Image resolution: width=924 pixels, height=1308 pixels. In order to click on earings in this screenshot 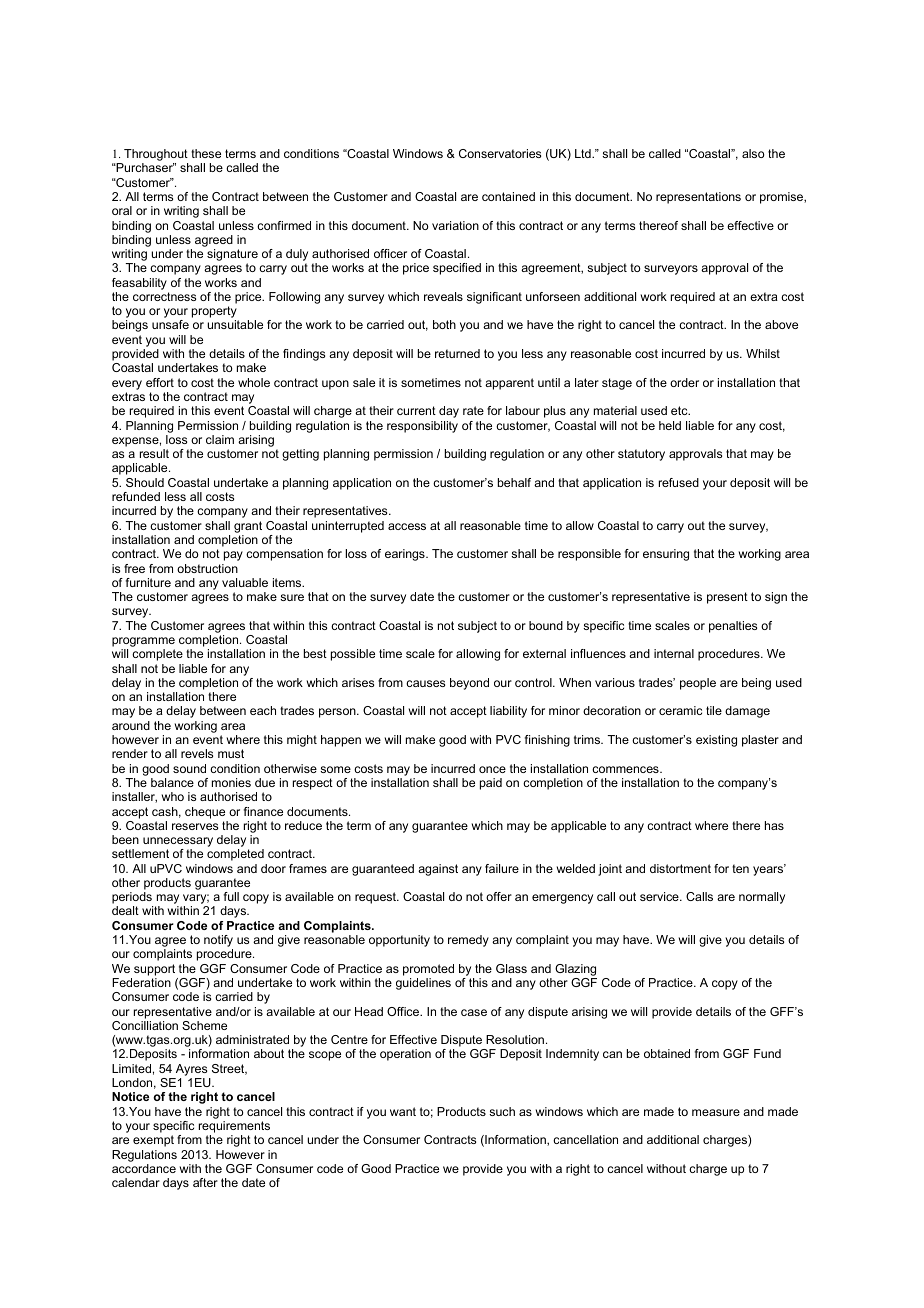, I will do `click(406, 555)`.
